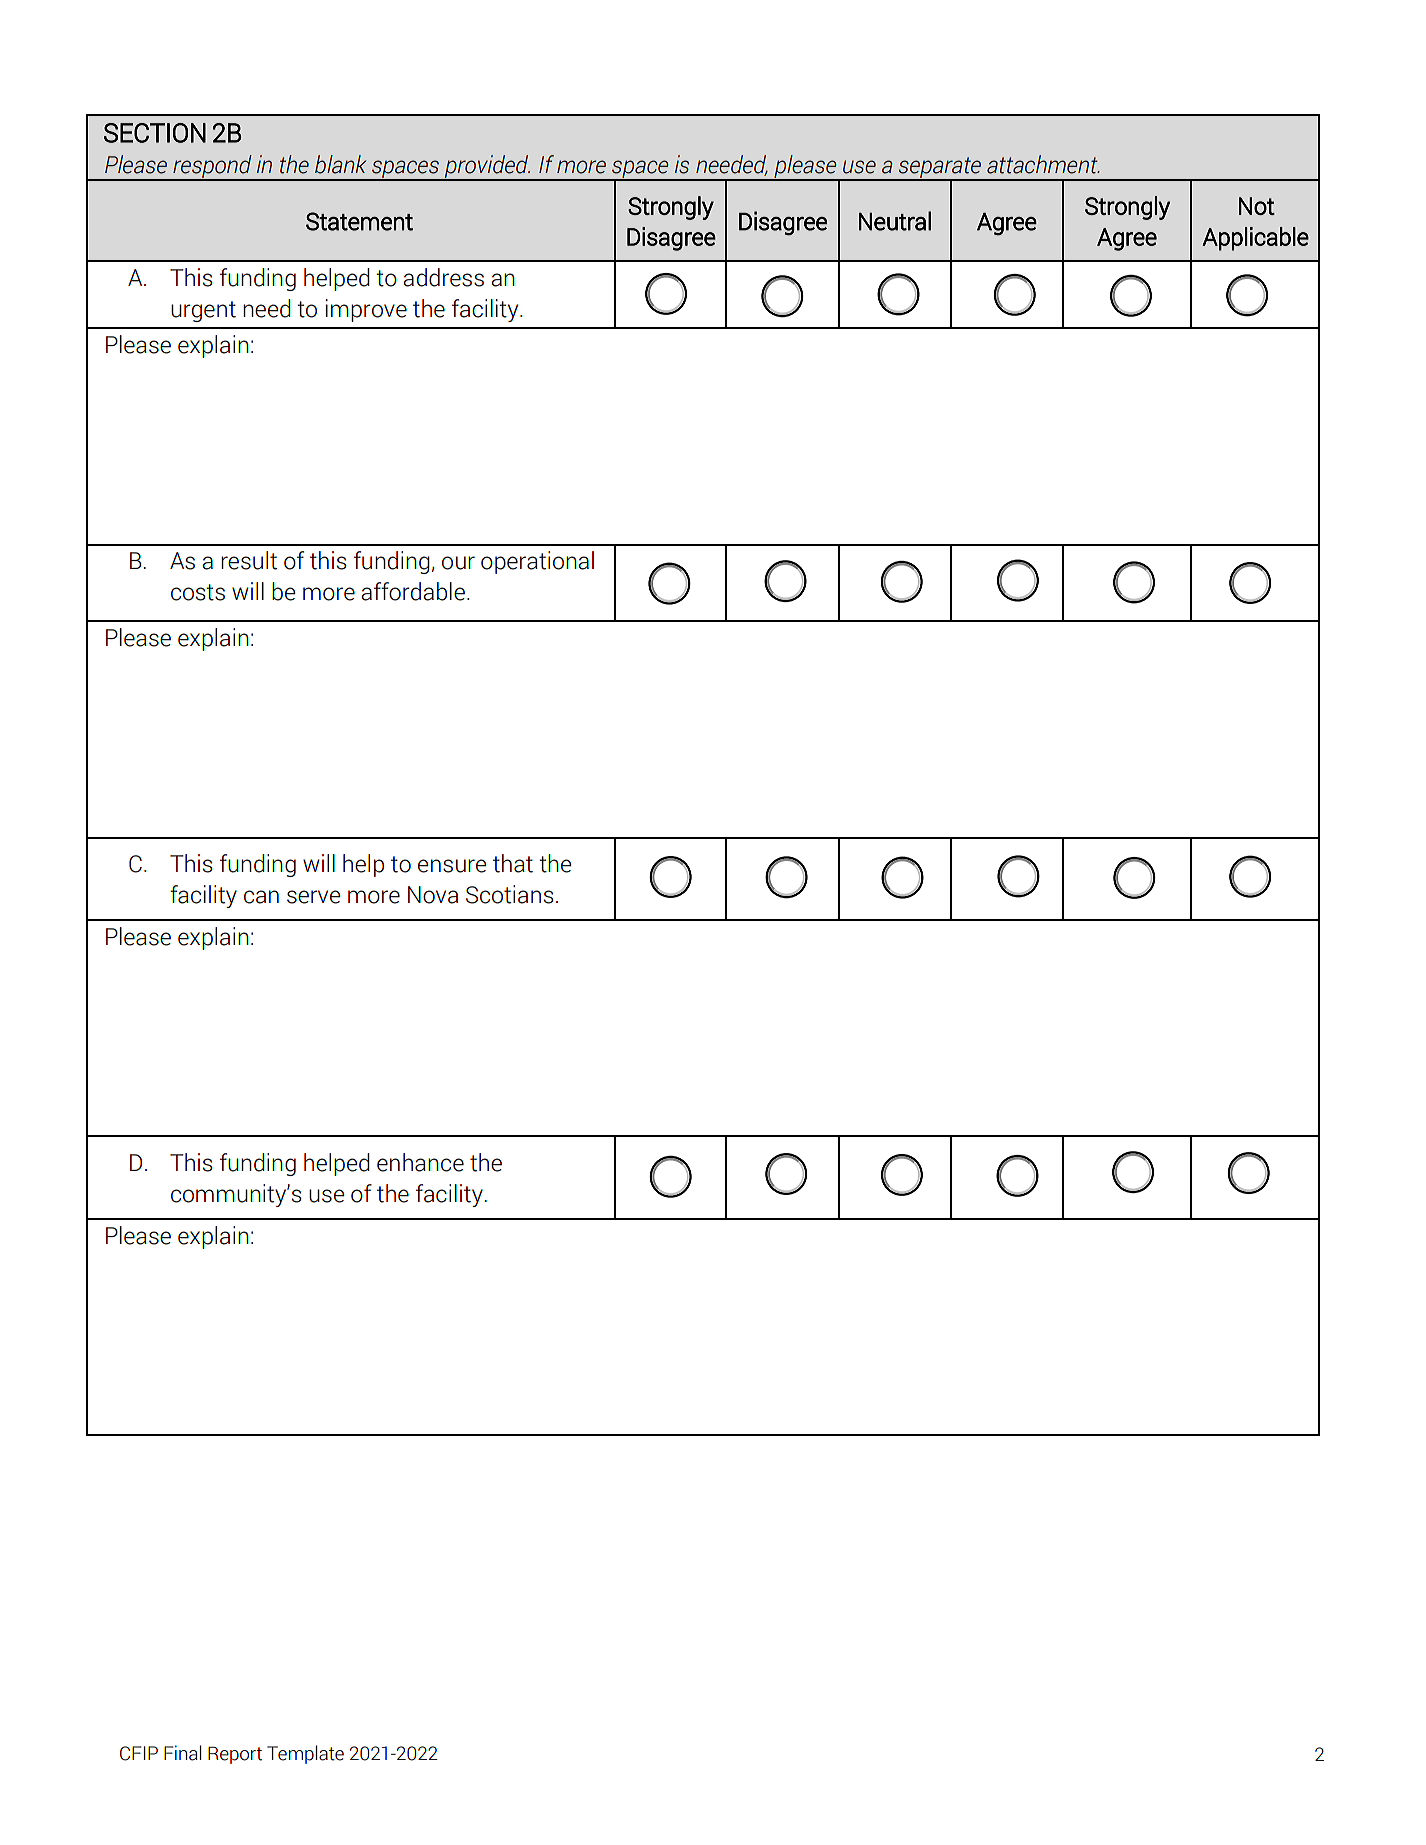  Describe the element at coordinates (895, 221) in the document. I see `Neutral` at that location.
